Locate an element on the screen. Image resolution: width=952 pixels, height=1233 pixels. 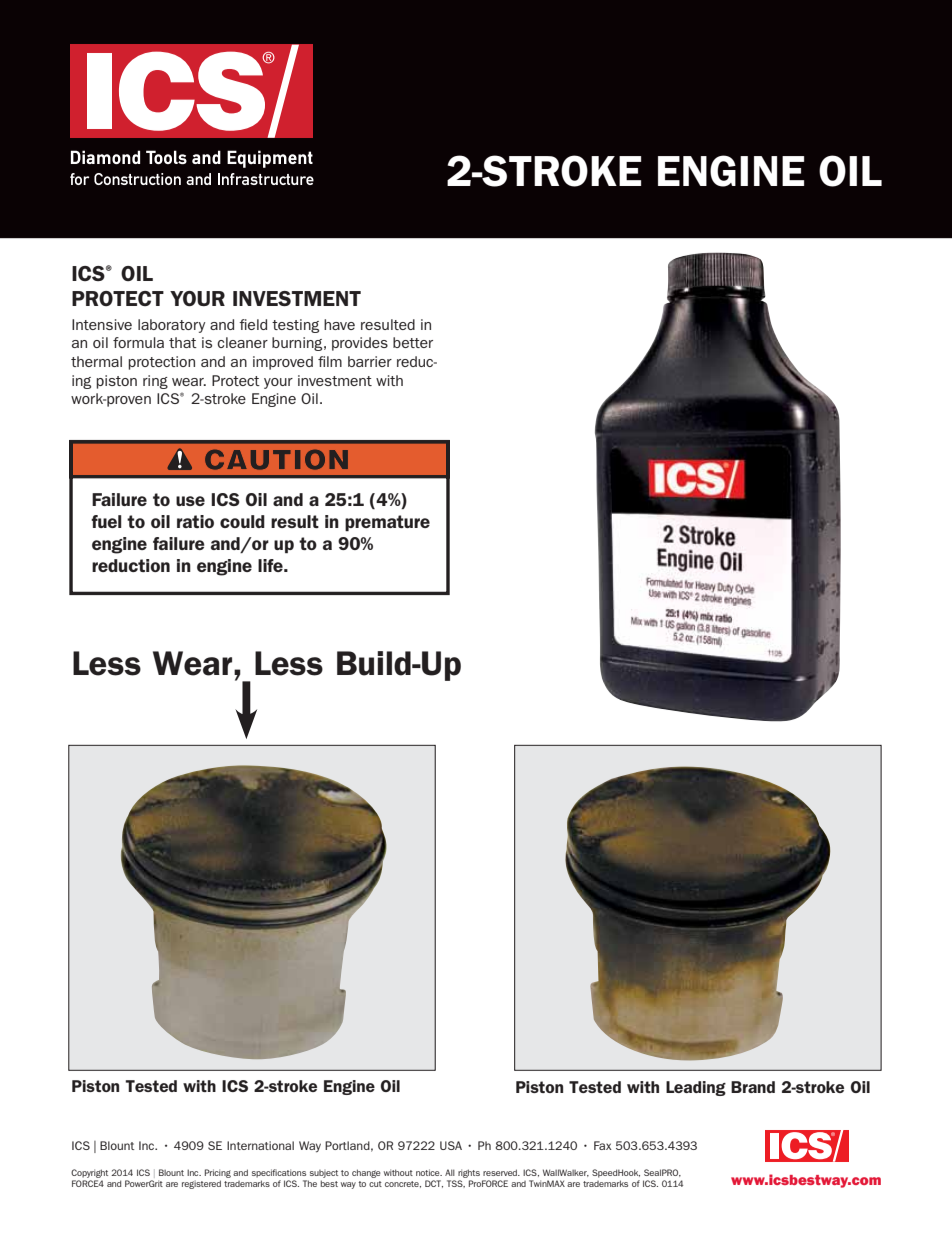
better is located at coordinates (413, 342).
